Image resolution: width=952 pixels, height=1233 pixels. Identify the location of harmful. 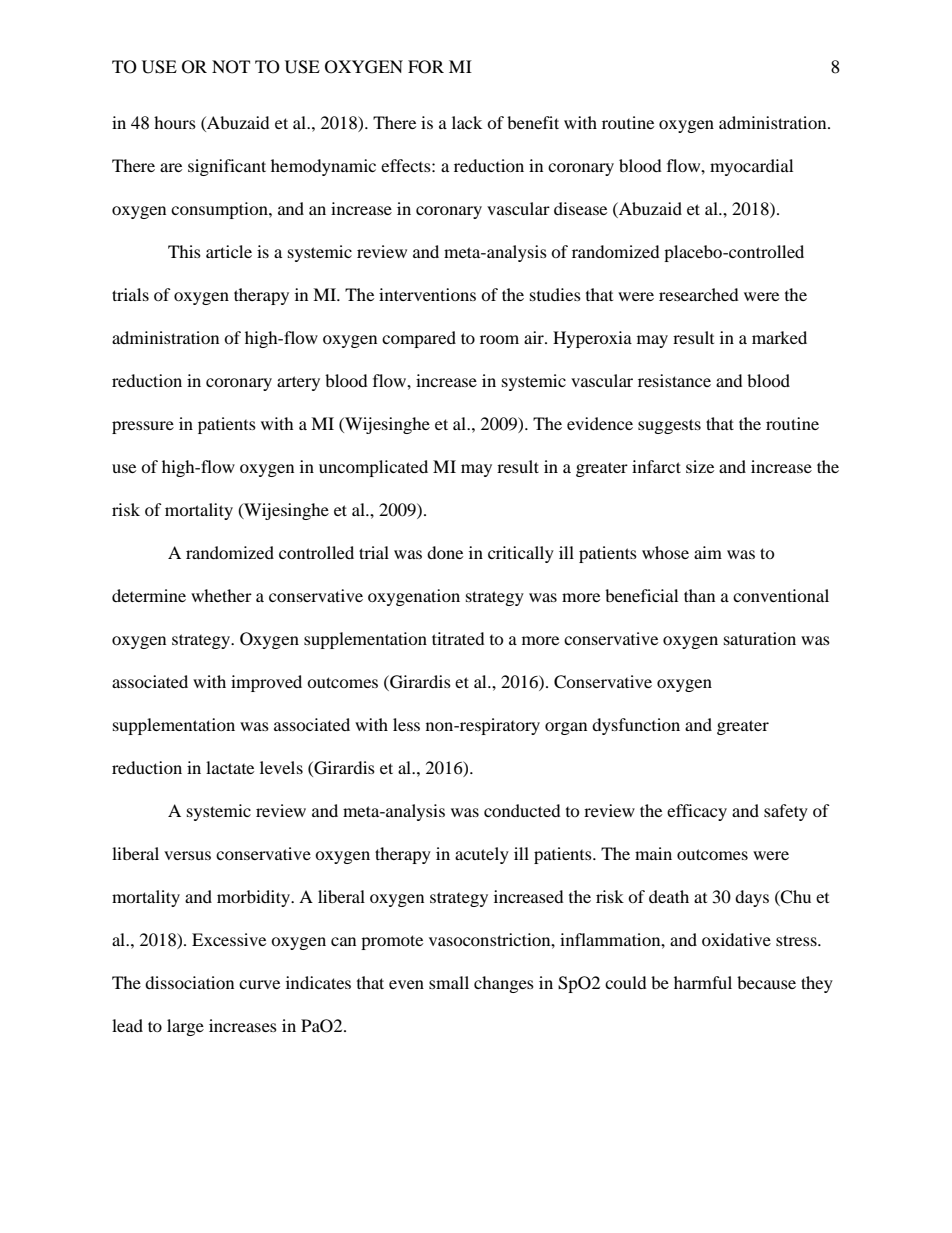
(703, 982).
